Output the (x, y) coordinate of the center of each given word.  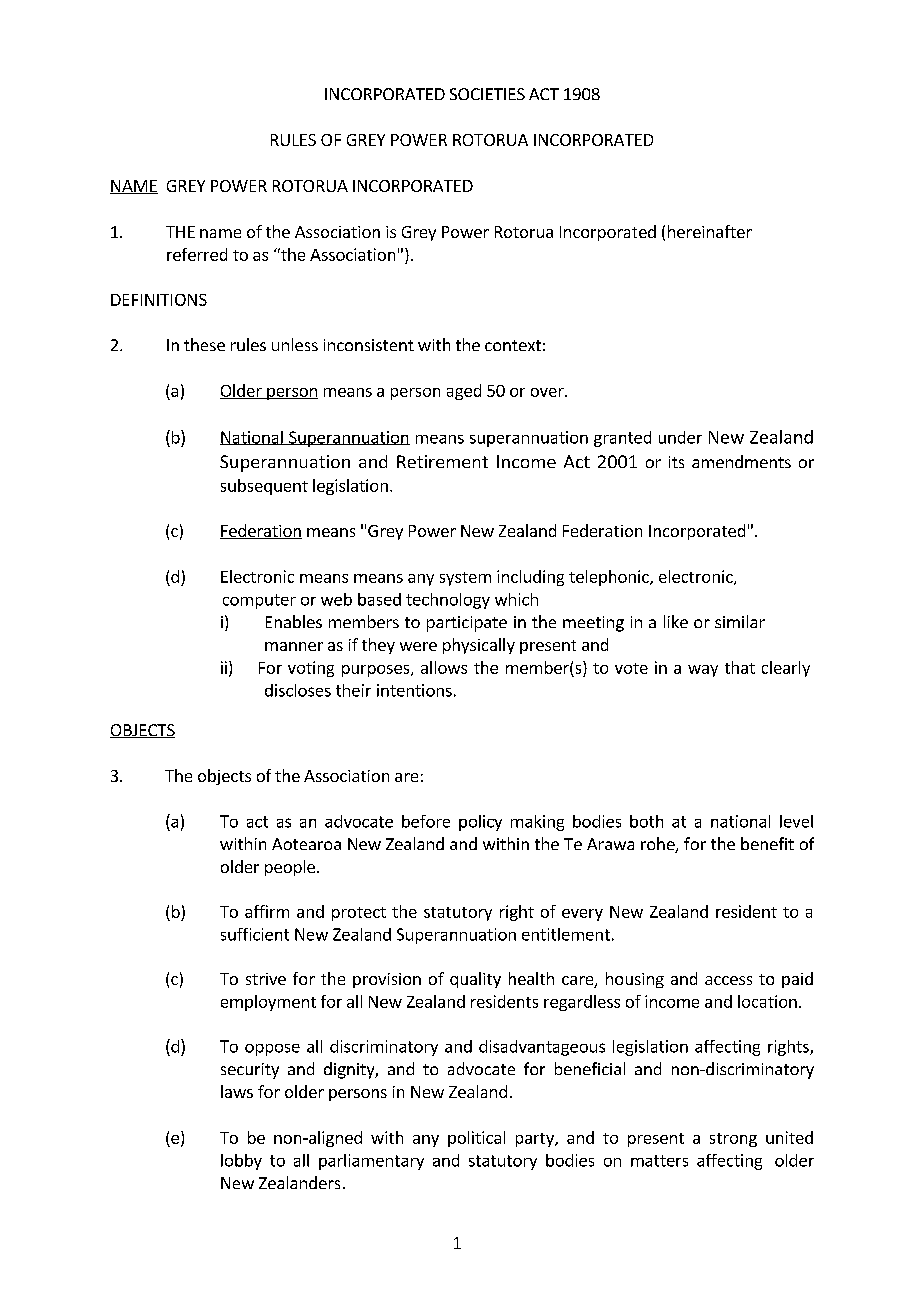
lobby (241, 1162)
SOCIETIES (487, 94)
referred (197, 254)
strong (733, 1140)
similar (740, 621)
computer (259, 601)
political (476, 1139)
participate (467, 624)
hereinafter (710, 231)
